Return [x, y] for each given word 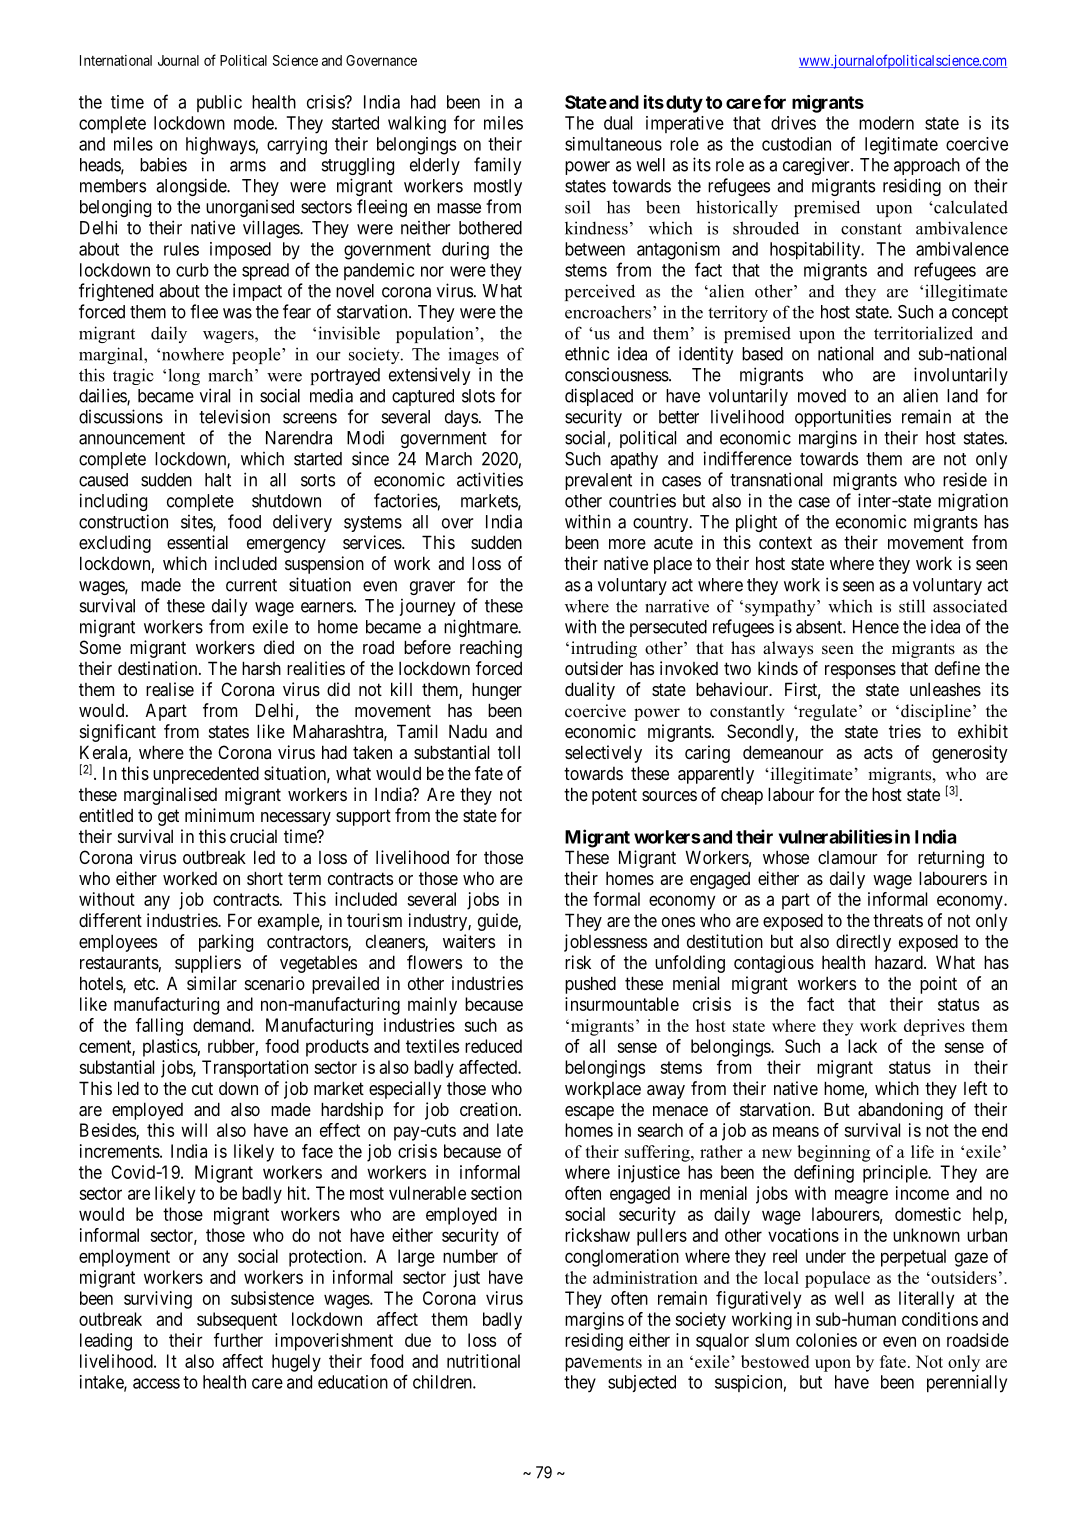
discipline [936, 712]
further [238, 1340]
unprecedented [206, 775]
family [498, 166]
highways [221, 146]
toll [509, 752]
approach [927, 166]
